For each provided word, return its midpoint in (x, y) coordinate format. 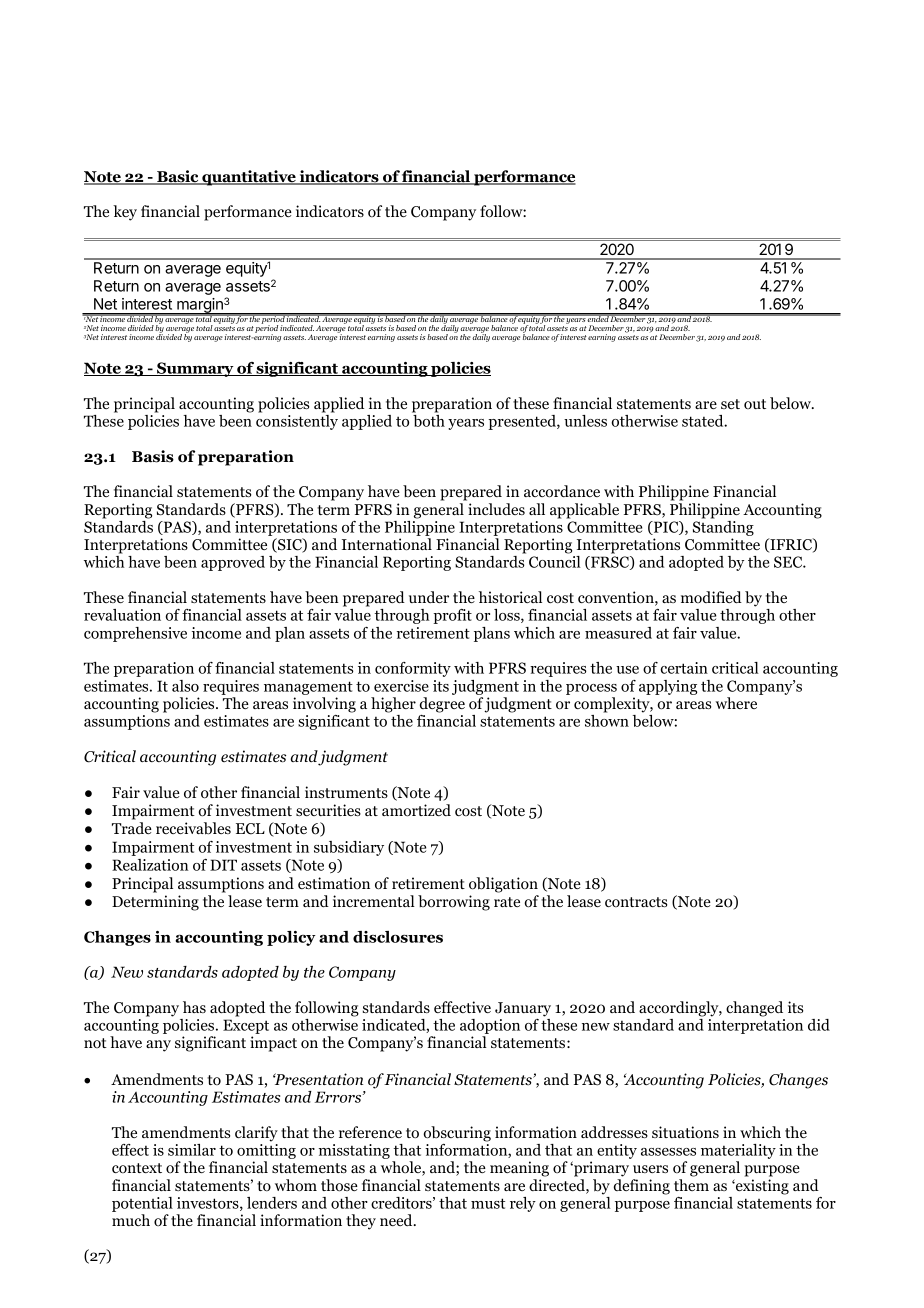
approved (233, 563)
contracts (636, 902)
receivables (193, 828)
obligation (503, 885)
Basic (178, 177)
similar (192, 1150)
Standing (723, 530)
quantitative (249, 178)
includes (496, 509)
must (488, 1203)
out (755, 404)
